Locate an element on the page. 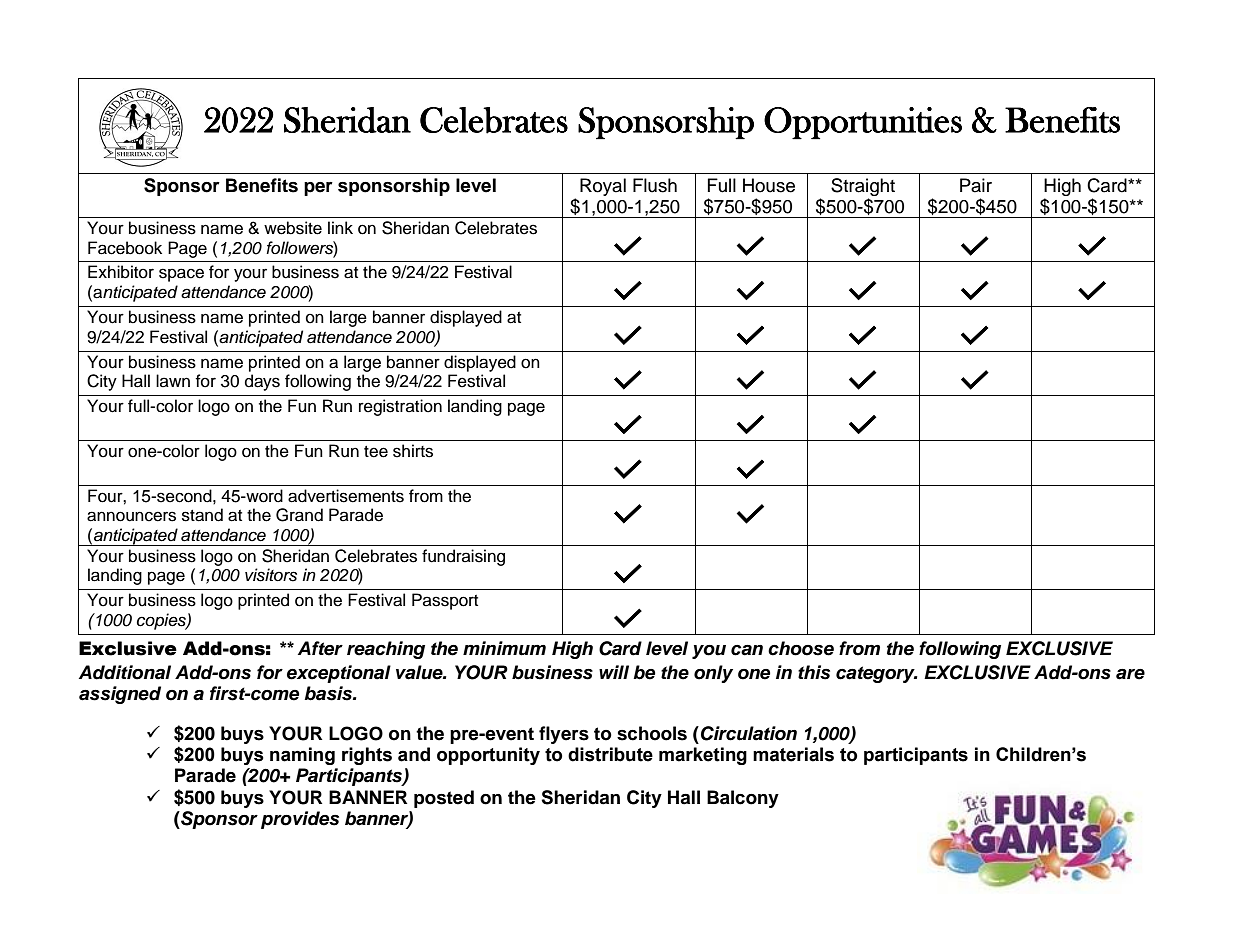 The height and width of the page is (952, 1233). provides is located at coordinates (300, 820).
